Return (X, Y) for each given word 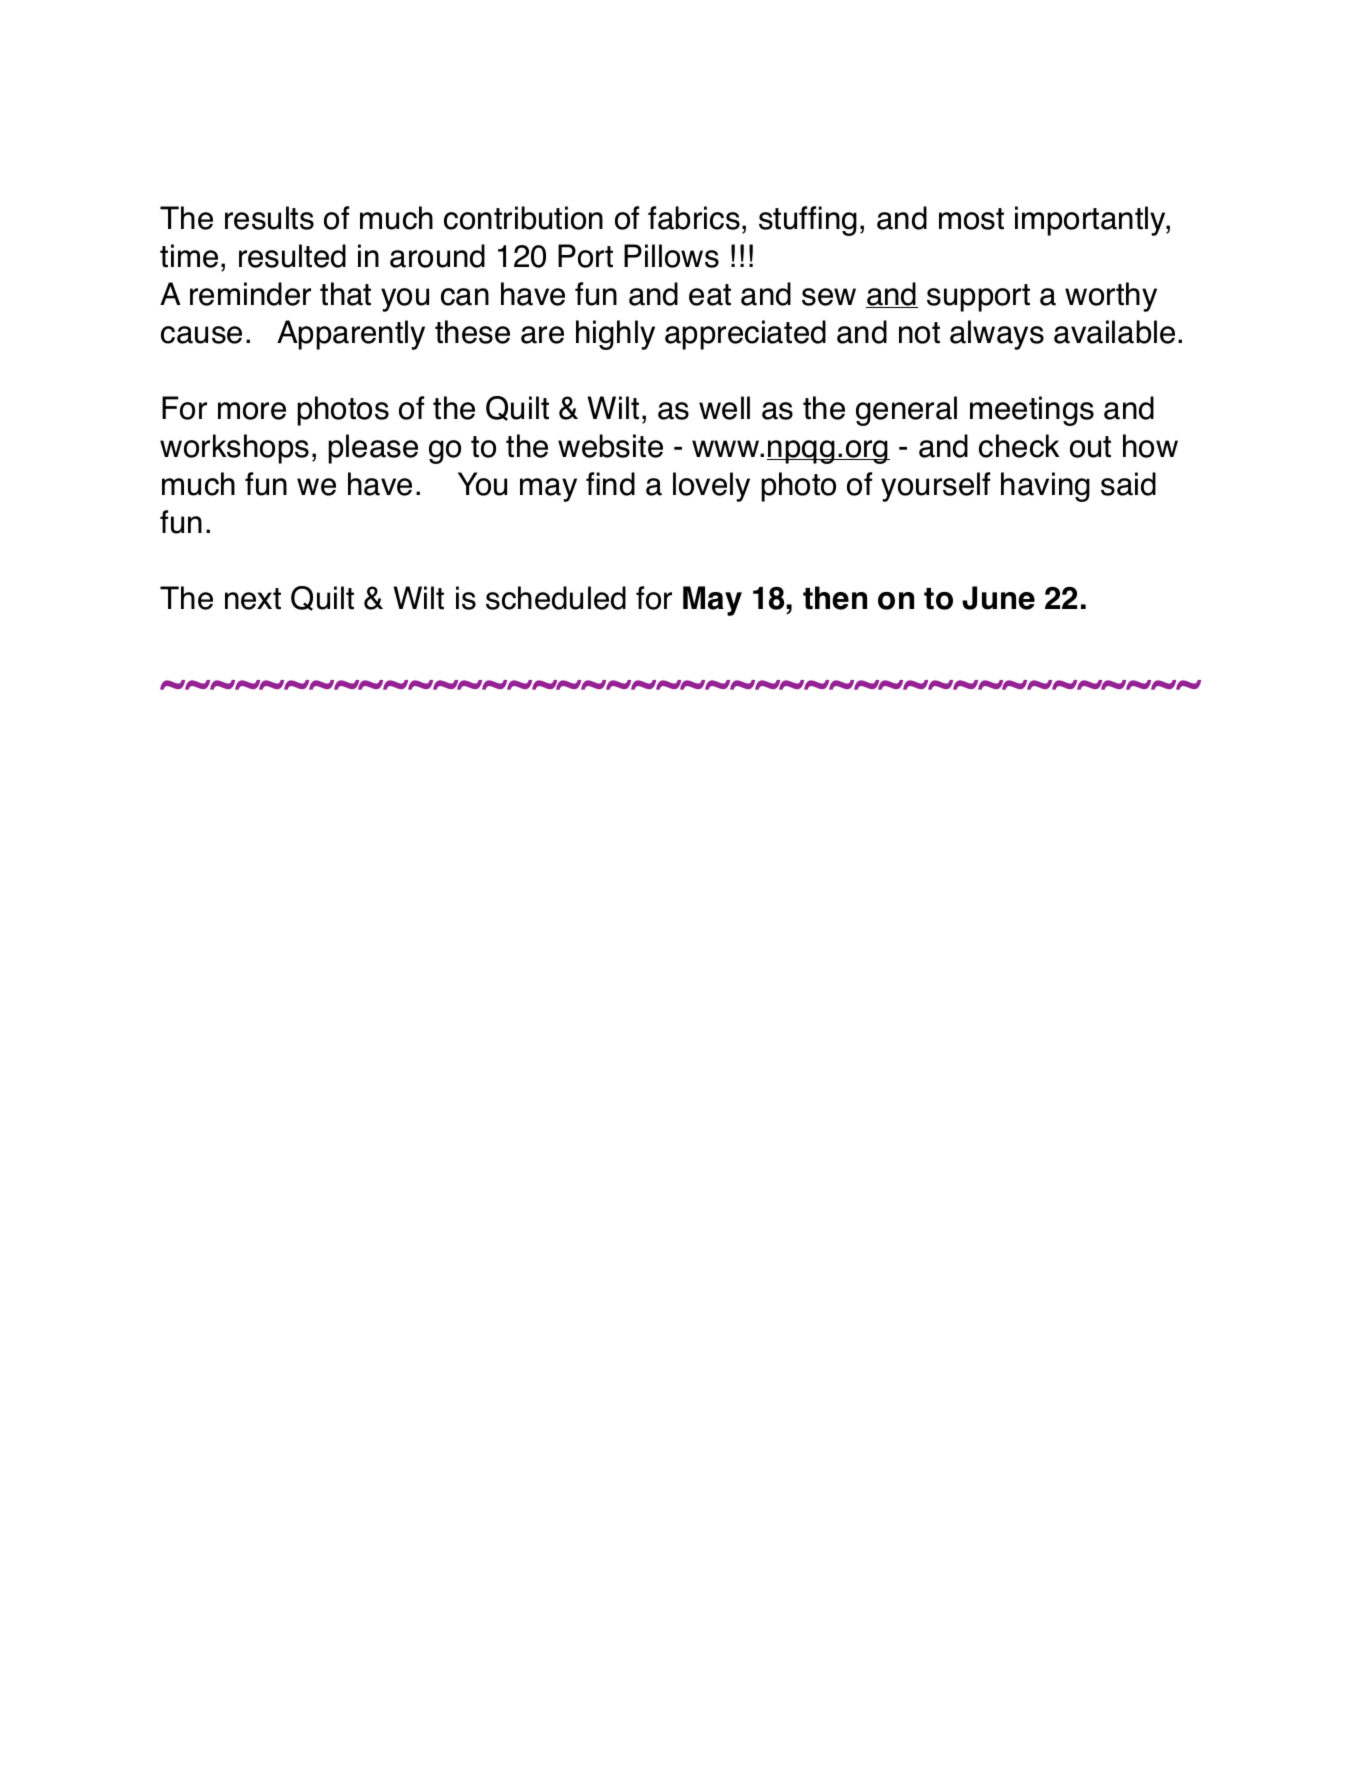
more (252, 411)
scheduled (556, 598)
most (971, 219)
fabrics (694, 218)
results (269, 218)
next (253, 599)
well (724, 408)
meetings (1032, 411)
